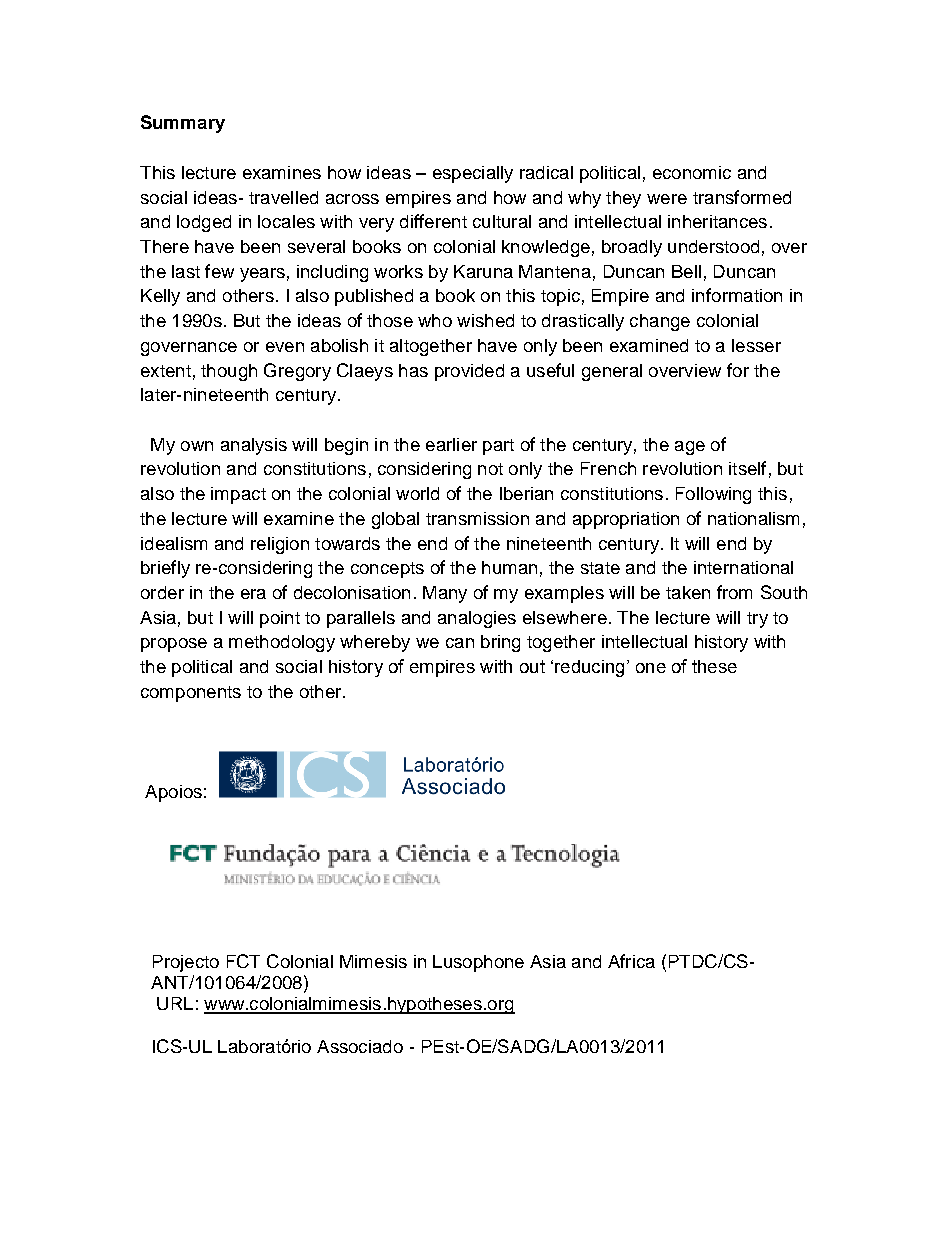 The image size is (952, 1233). I want to click on Africa, so click(631, 961).
